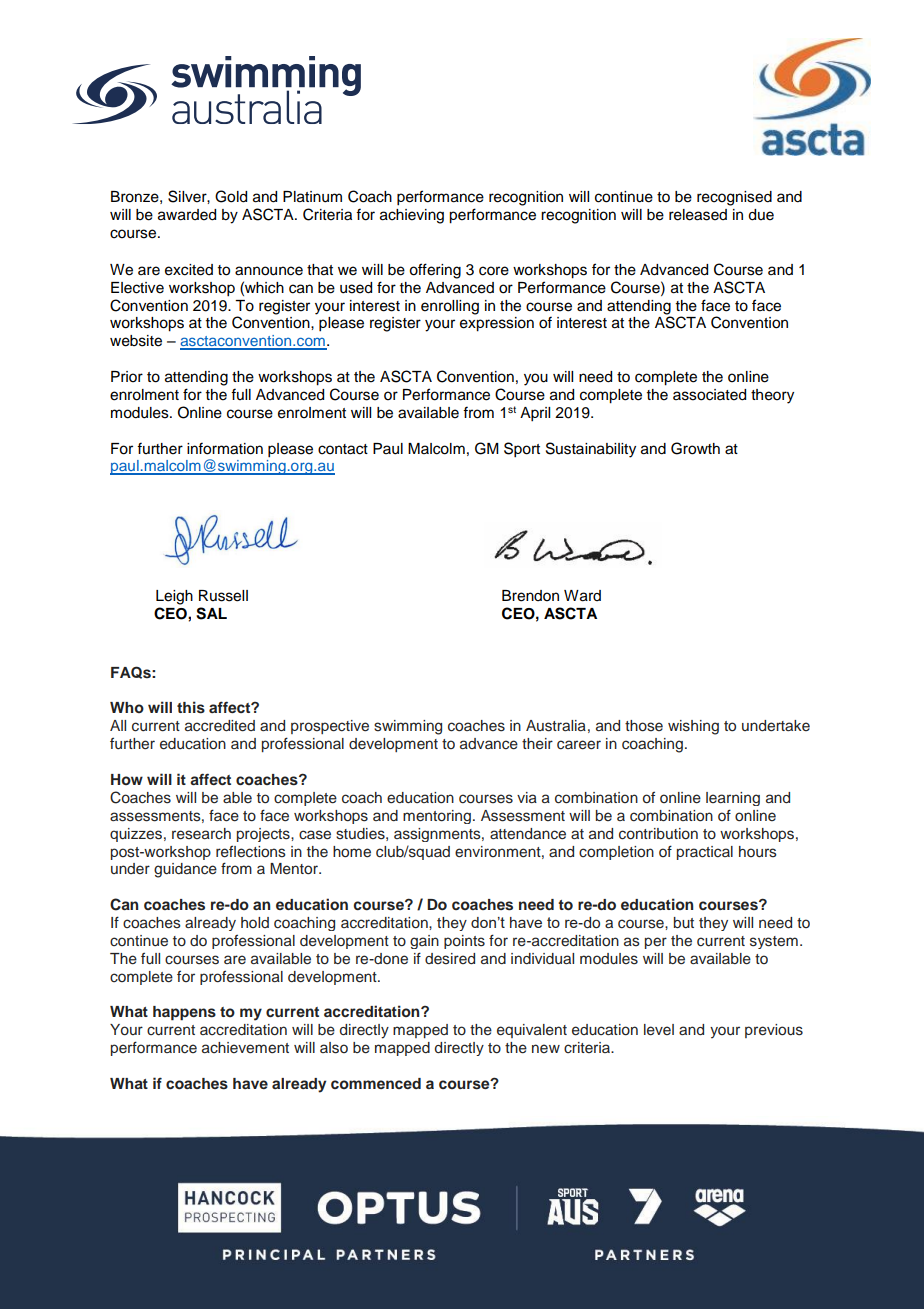 Image resolution: width=924 pixels, height=1309 pixels. What do you see at coordinates (211, 613) in the screenshot?
I see `SAL` at bounding box center [211, 613].
